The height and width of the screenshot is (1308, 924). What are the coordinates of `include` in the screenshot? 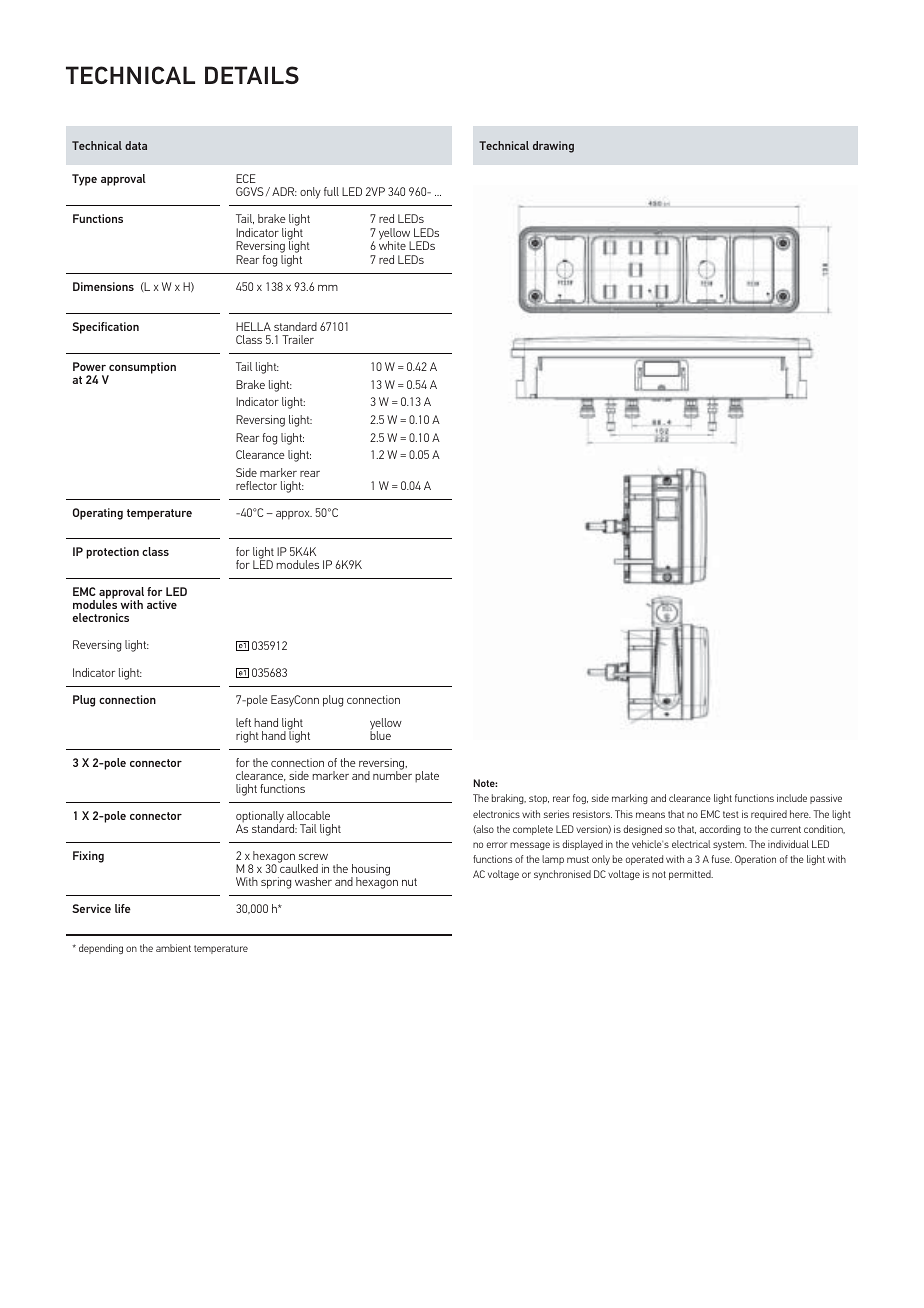 It's located at (792, 798).
